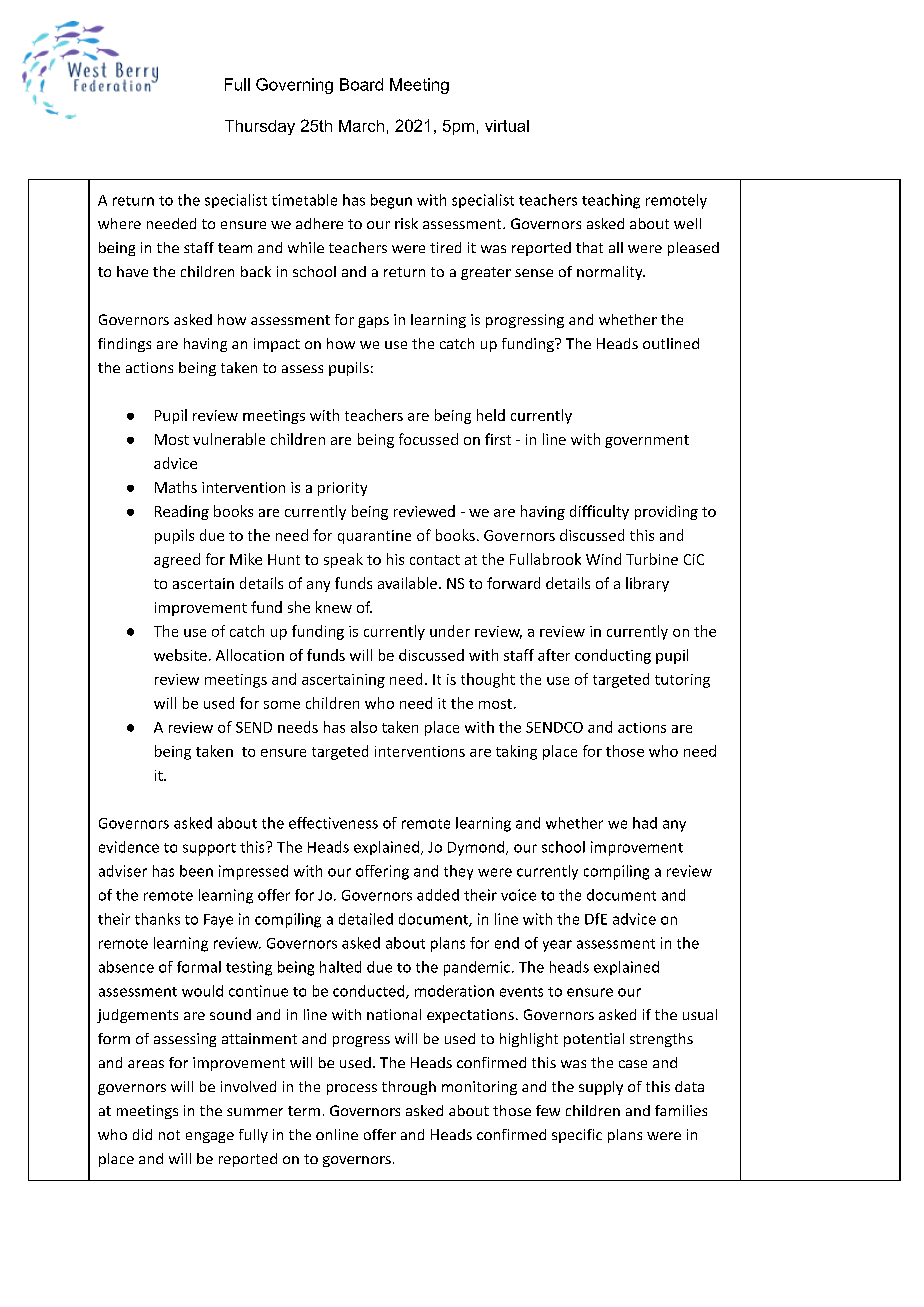 This screenshot has width=924, height=1307. What do you see at coordinates (260, 127) in the screenshot?
I see `Thursday` at bounding box center [260, 127].
